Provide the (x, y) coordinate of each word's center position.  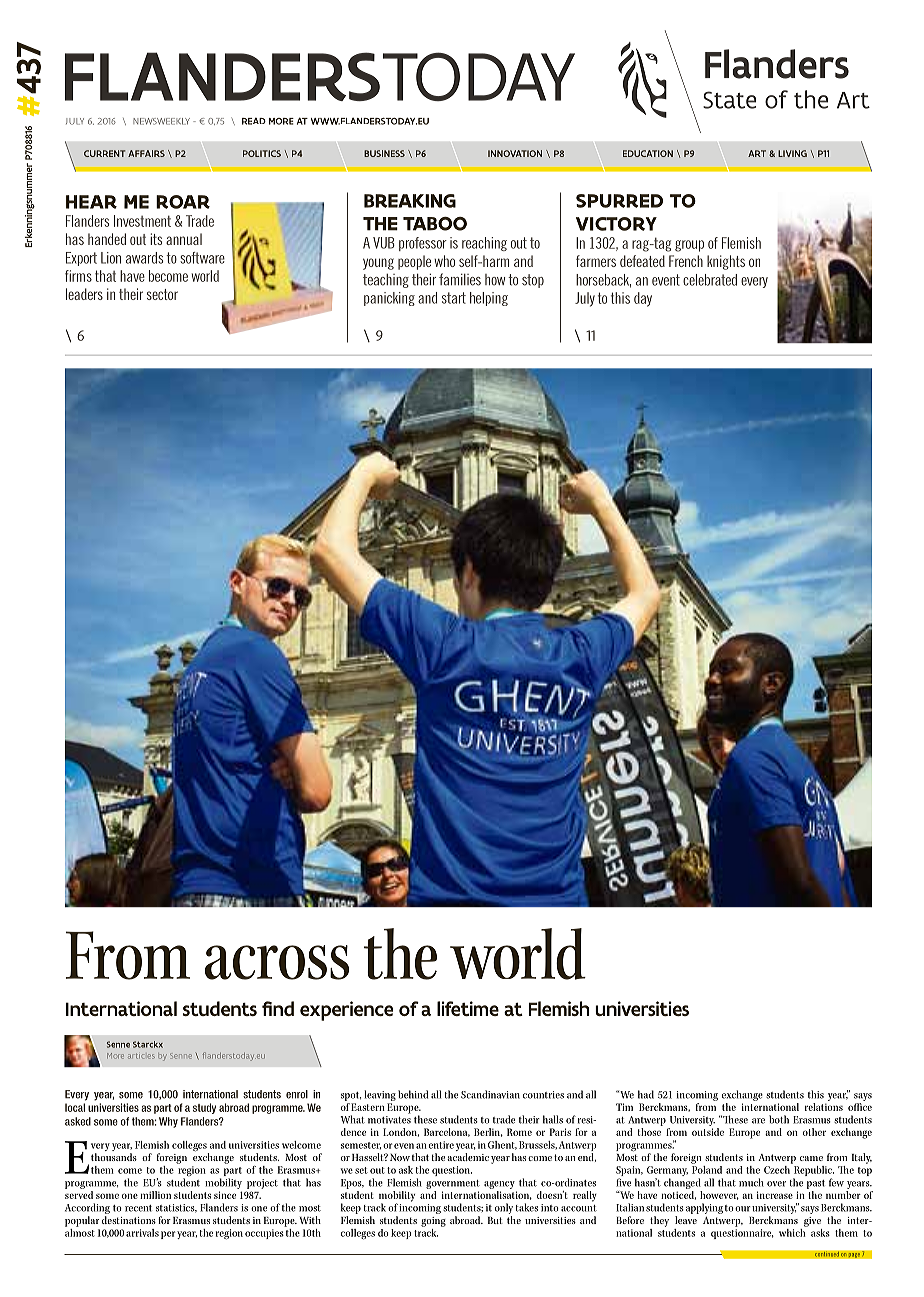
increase (775, 1195)
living (792, 153)
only (504, 1210)
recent (138, 1208)
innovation (515, 153)
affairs (146, 153)
